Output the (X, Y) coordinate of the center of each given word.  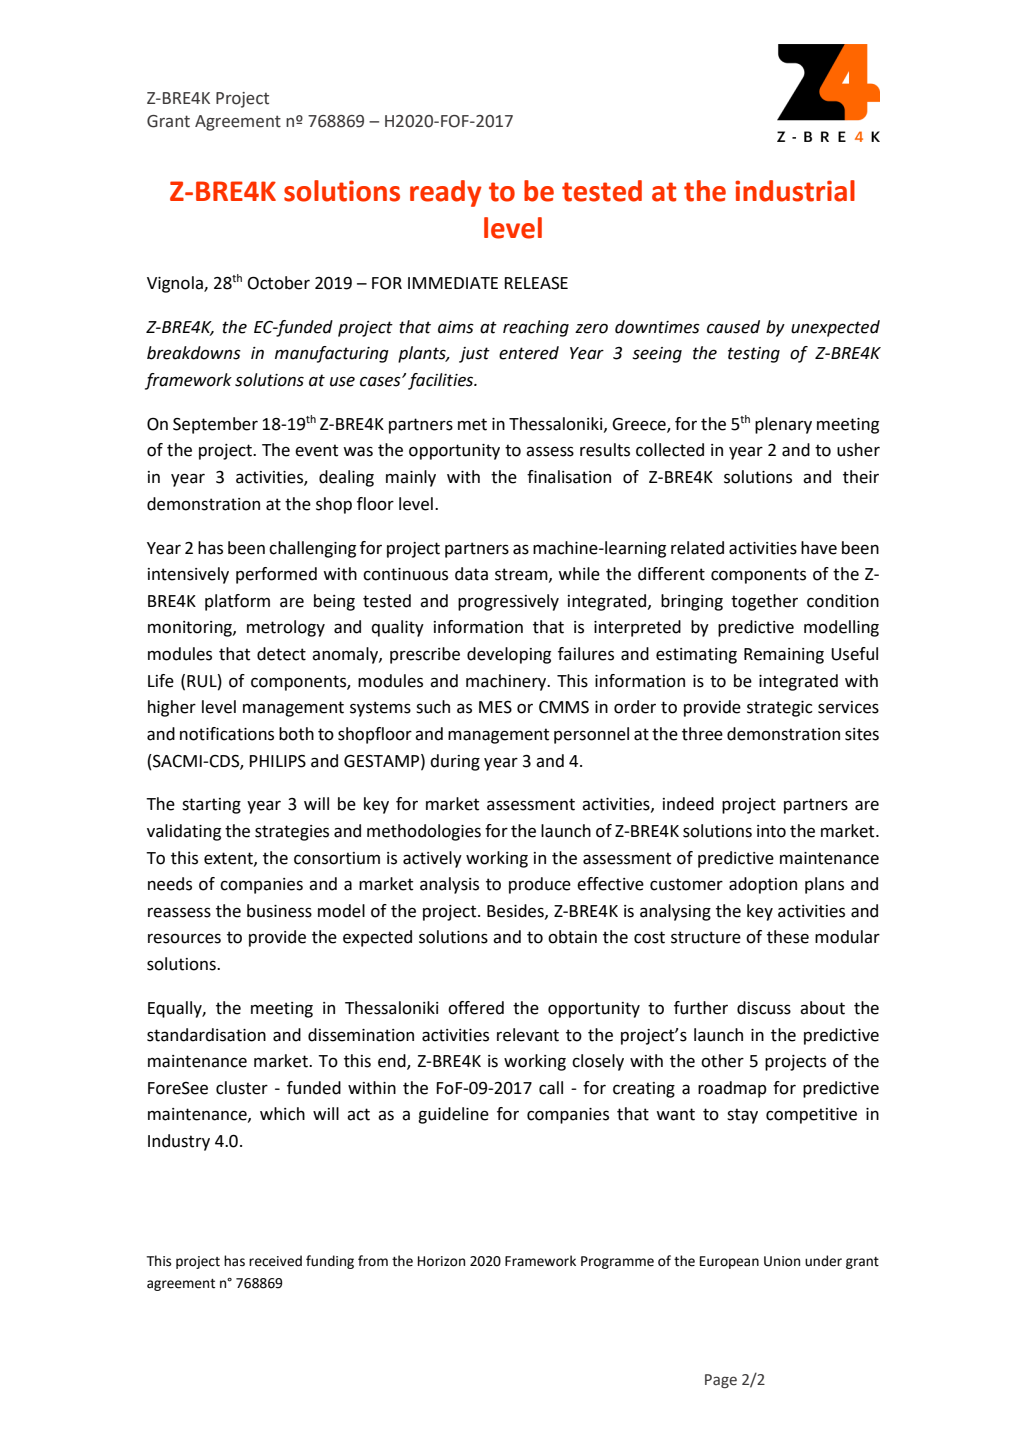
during (455, 762)
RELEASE (536, 283)
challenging (312, 549)
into (771, 831)
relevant (528, 1035)
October (279, 283)
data (471, 574)
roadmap (732, 1089)
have (819, 548)
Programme (617, 1262)
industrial (795, 191)
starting (211, 806)
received (275, 1261)
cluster (242, 1088)
